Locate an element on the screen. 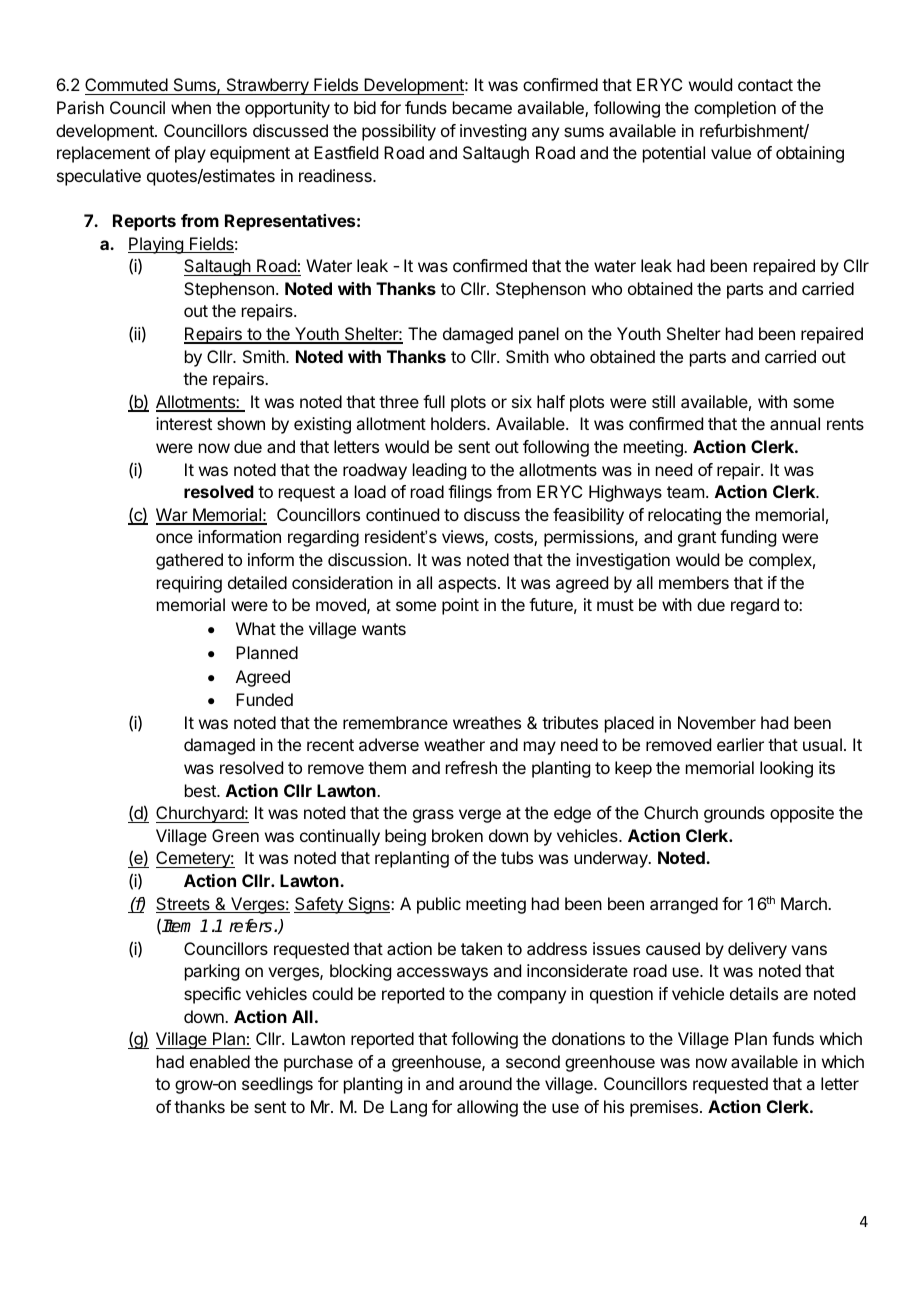  enabled is located at coordinates (220, 1061).
